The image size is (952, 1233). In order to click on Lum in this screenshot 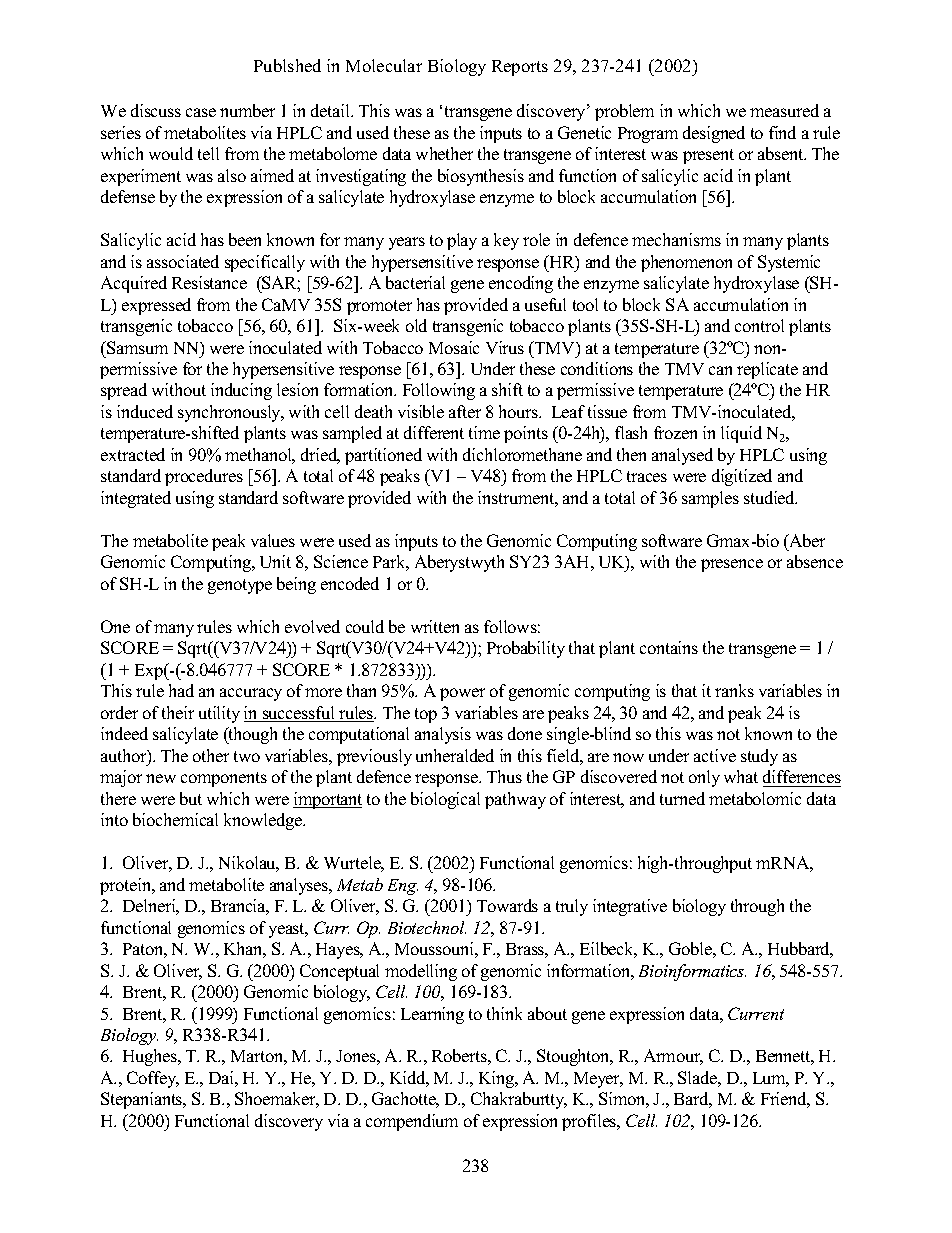, I will do `click(771, 1079)`.
